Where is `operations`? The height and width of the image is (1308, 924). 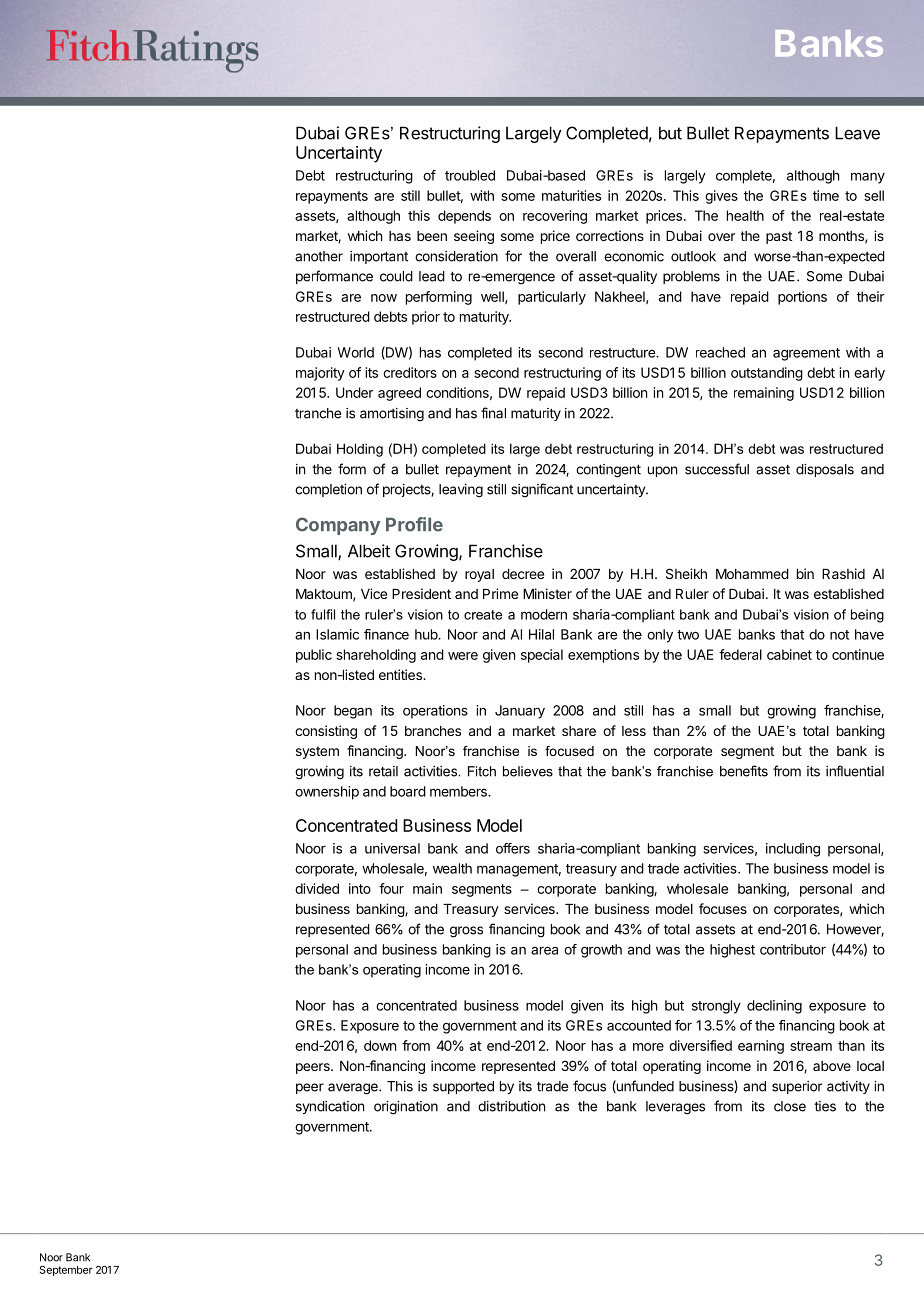
operations is located at coordinates (435, 712).
